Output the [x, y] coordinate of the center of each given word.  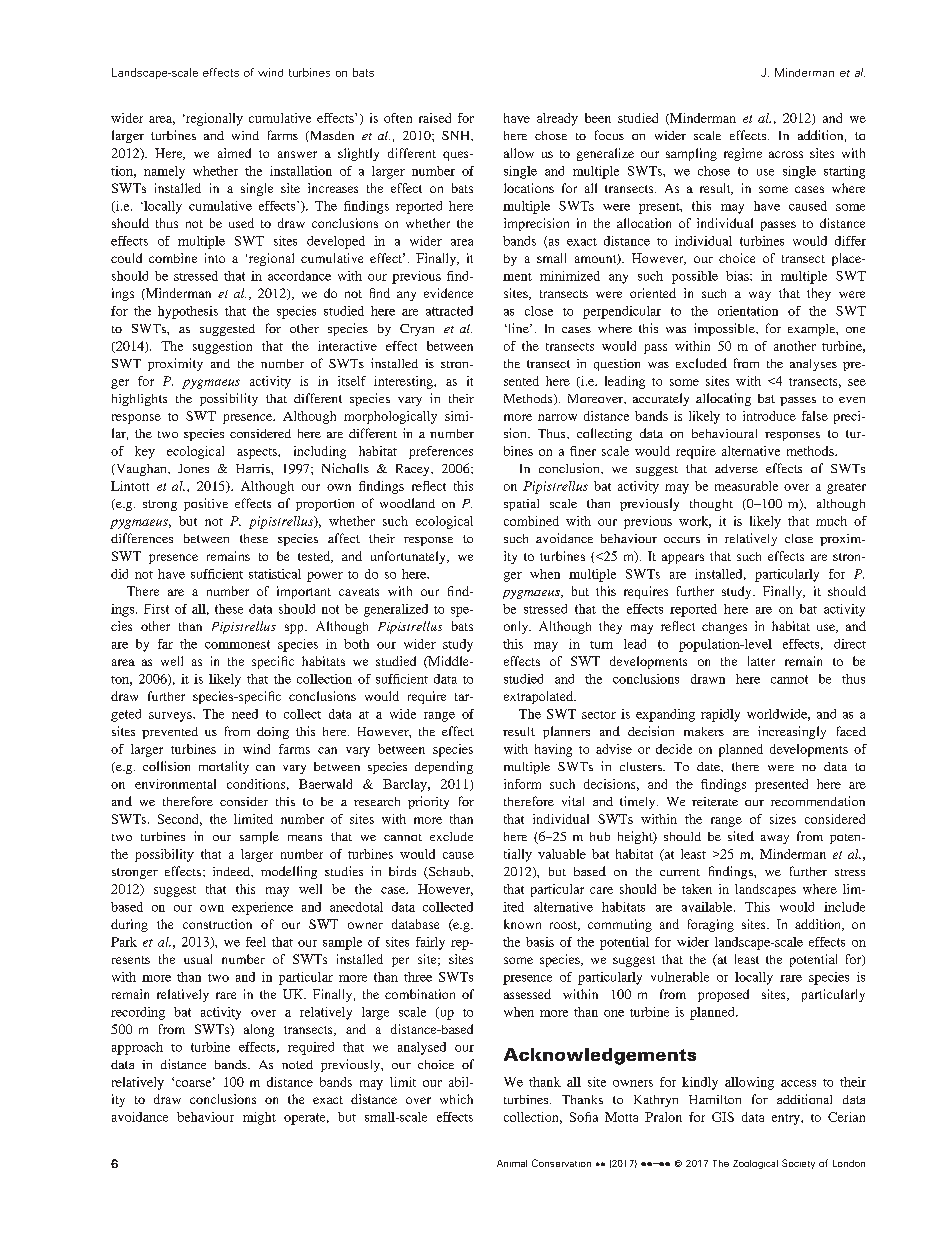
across [786, 154]
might [259, 1118]
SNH [457, 135]
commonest [237, 644]
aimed [234, 153]
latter [761, 661]
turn [601, 645]
